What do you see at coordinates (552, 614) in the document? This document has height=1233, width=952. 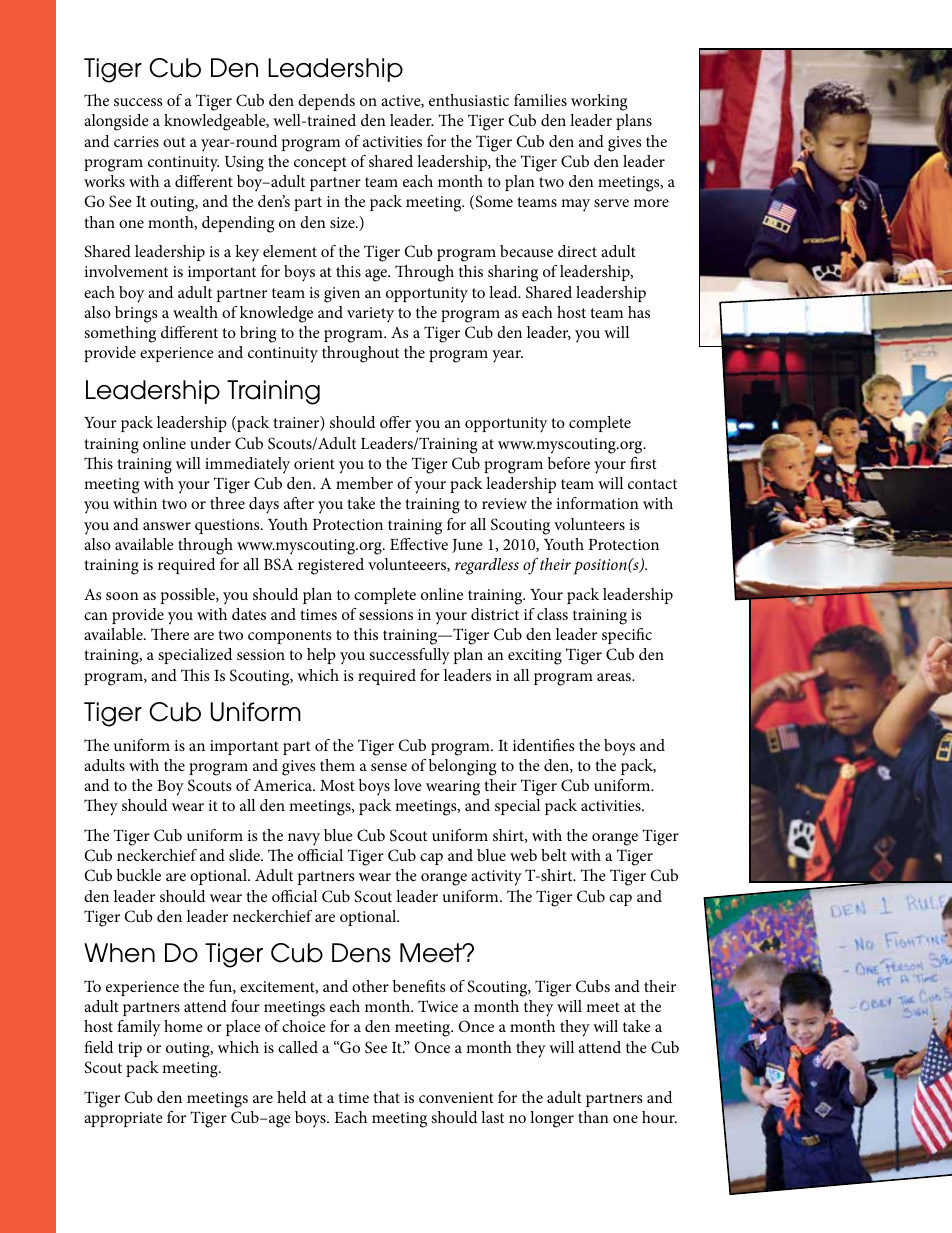 I see `class` at bounding box center [552, 614].
